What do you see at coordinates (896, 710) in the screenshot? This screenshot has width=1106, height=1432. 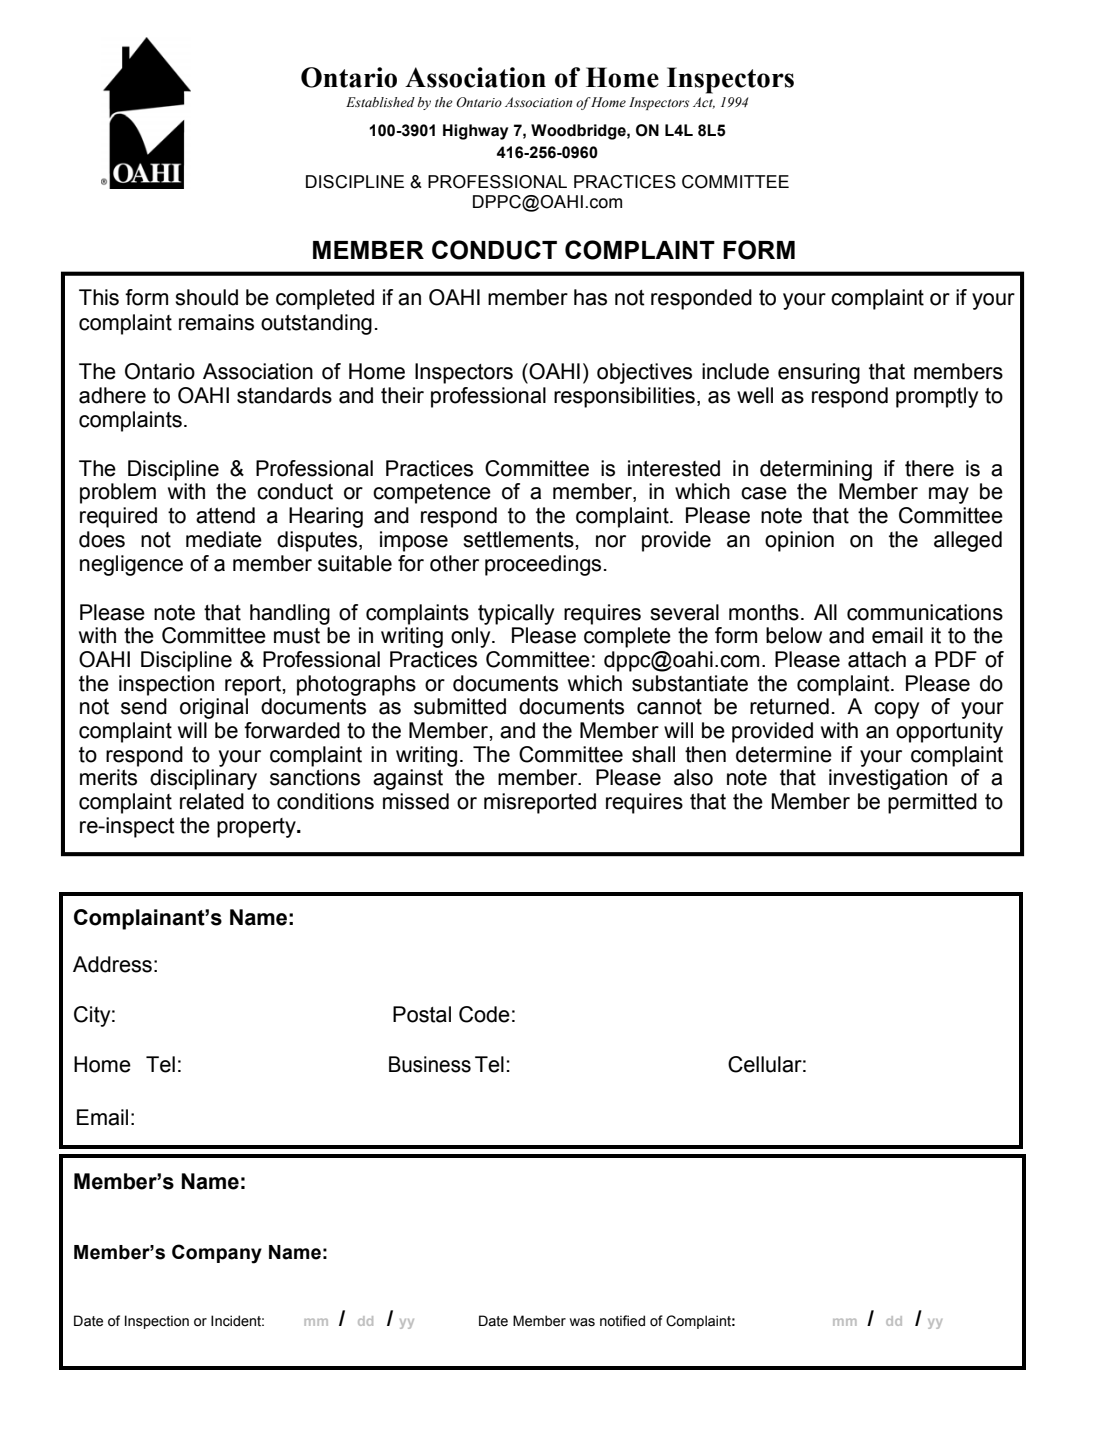 I see `copy` at bounding box center [896, 710].
